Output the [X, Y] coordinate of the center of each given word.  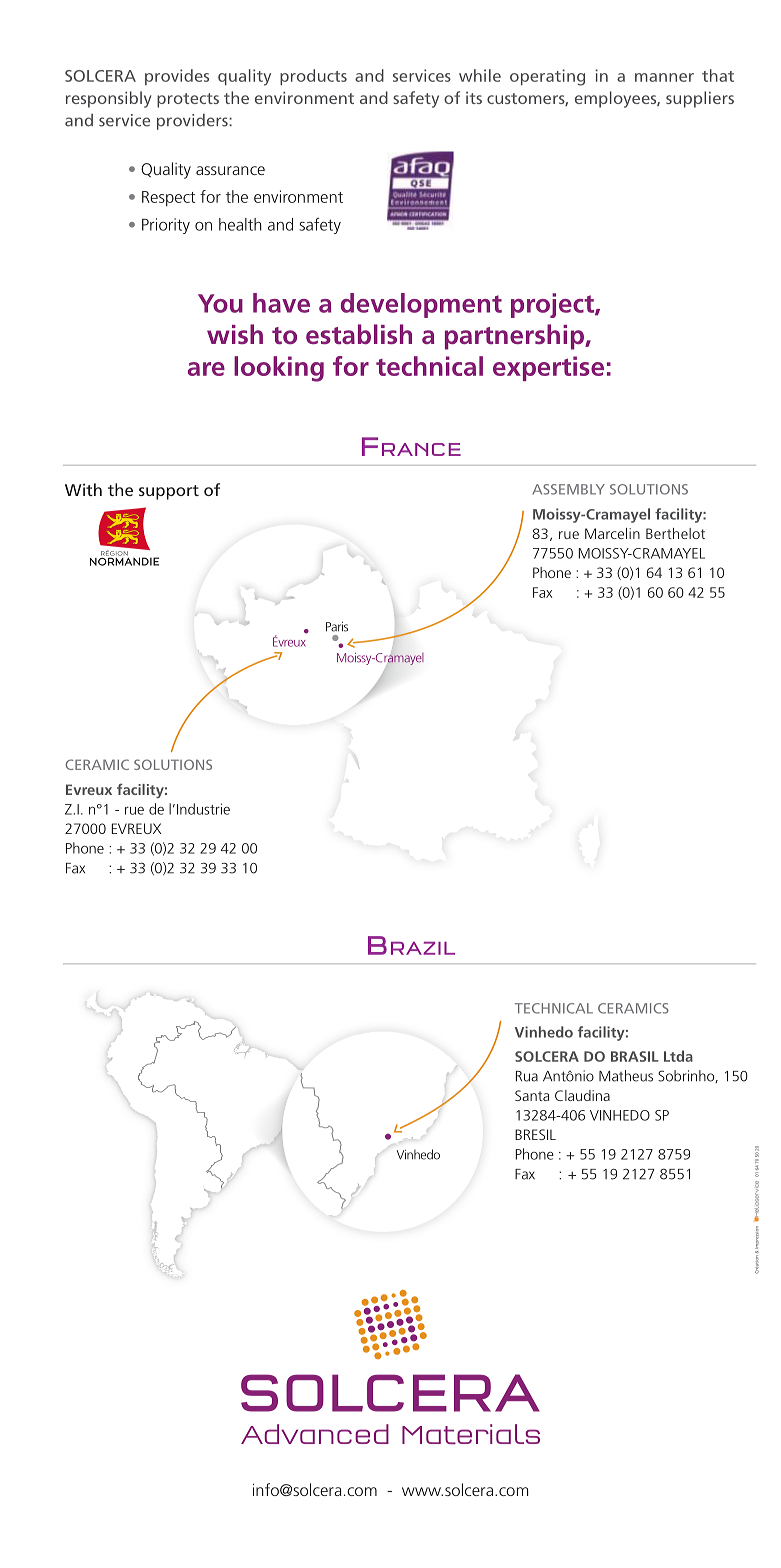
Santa [532, 1095]
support [169, 492]
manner [664, 77]
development [421, 305]
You [220, 303]
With [83, 489]
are [206, 369]
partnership [515, 337]
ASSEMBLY [568, 489]
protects [188, 100]
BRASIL [635, 1056]
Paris [337, 627]
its [474, 98]
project [553, 305]
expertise [548, 368]
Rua [527, 1076]
